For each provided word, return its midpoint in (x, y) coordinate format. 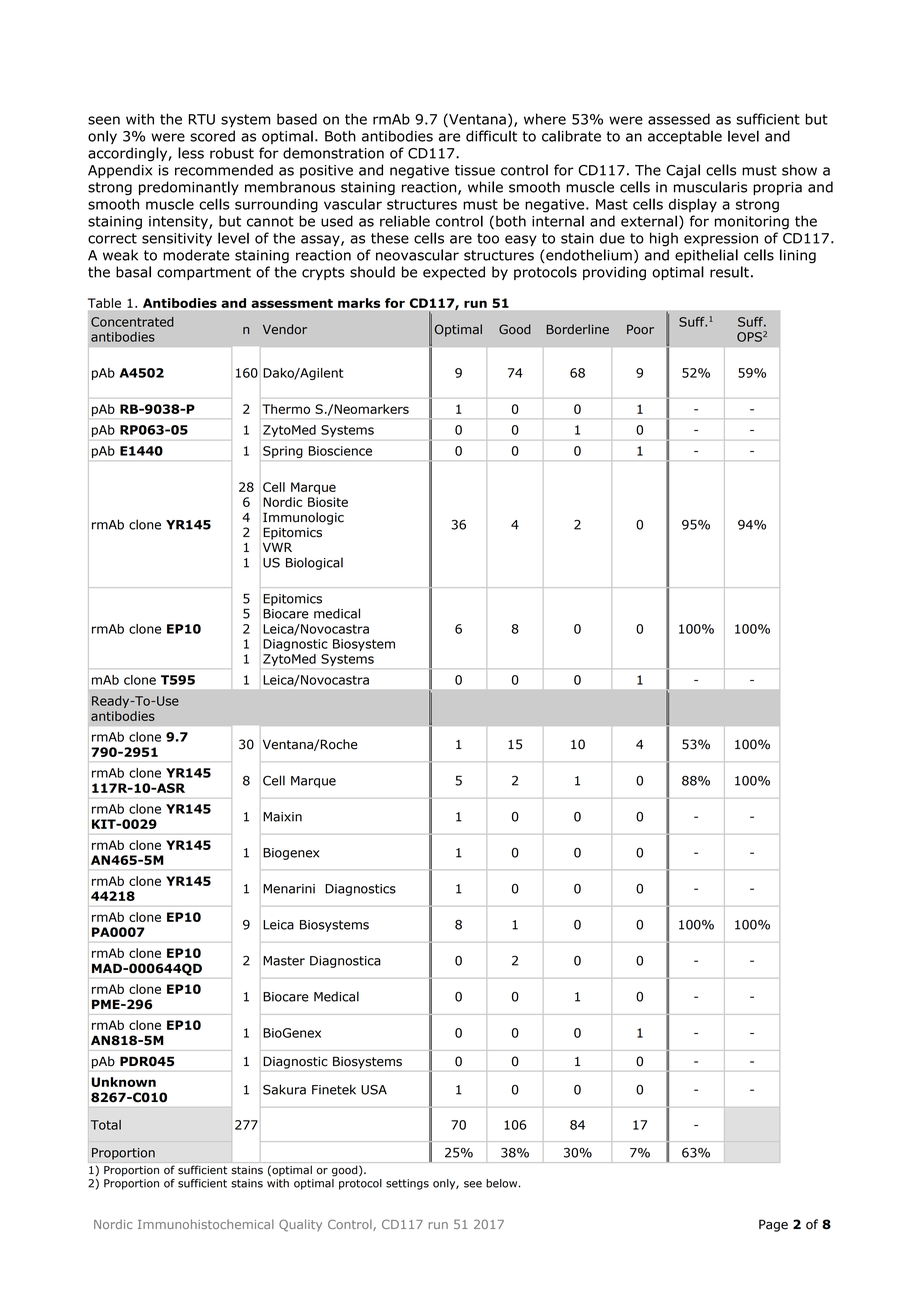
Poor (640, 329)
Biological (314, 563)
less (191, 153)
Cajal (683, 171)
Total (106, 1125)
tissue (475, 170)
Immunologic (303, 518)
